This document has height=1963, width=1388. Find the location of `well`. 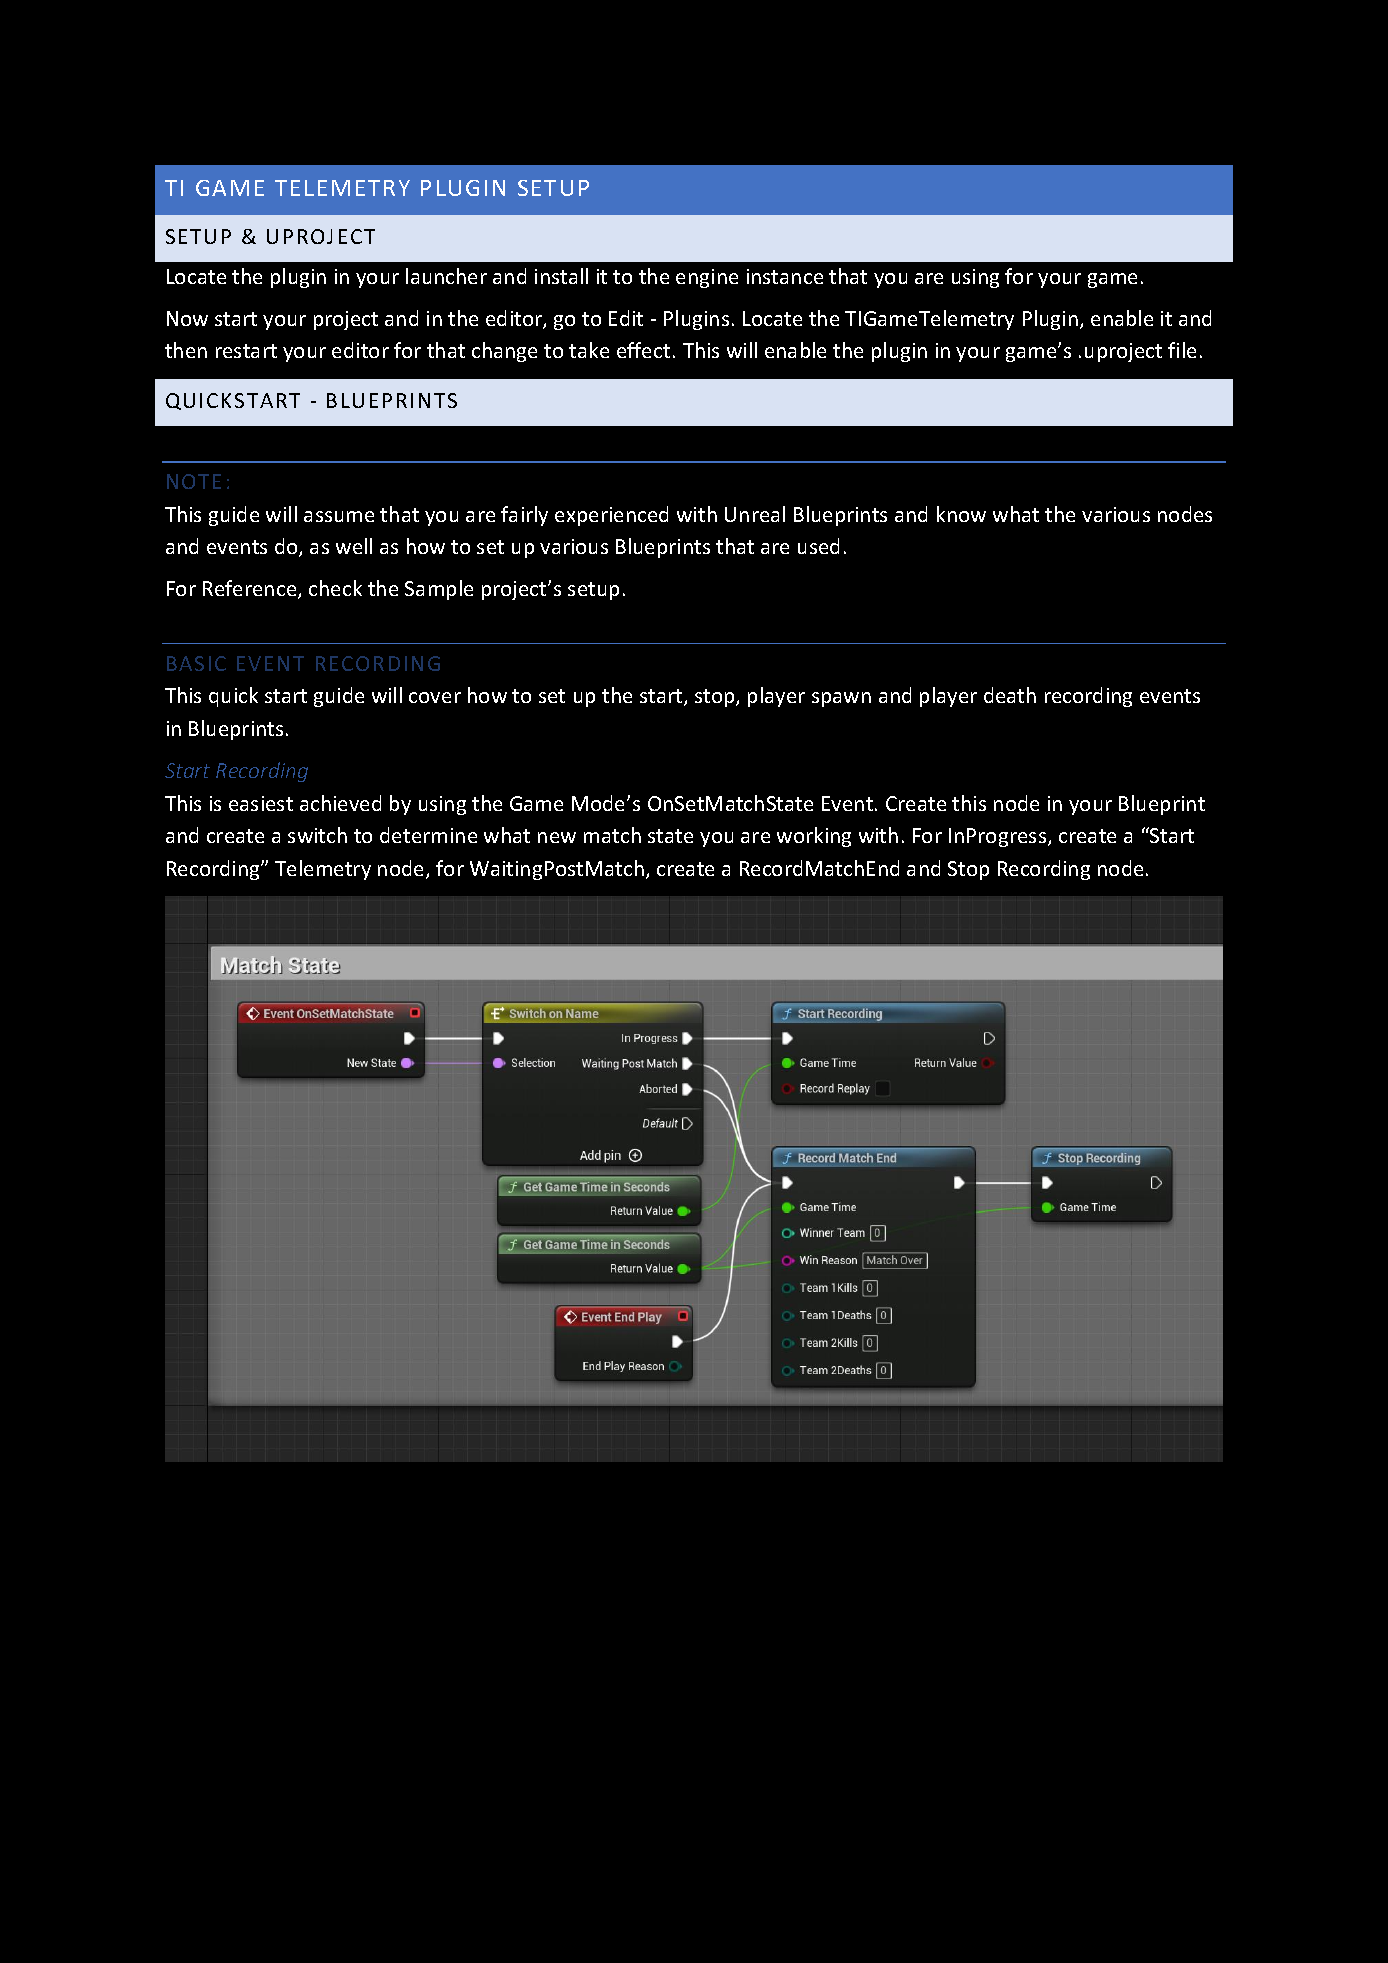

well is located at coordinates (354, 546).
